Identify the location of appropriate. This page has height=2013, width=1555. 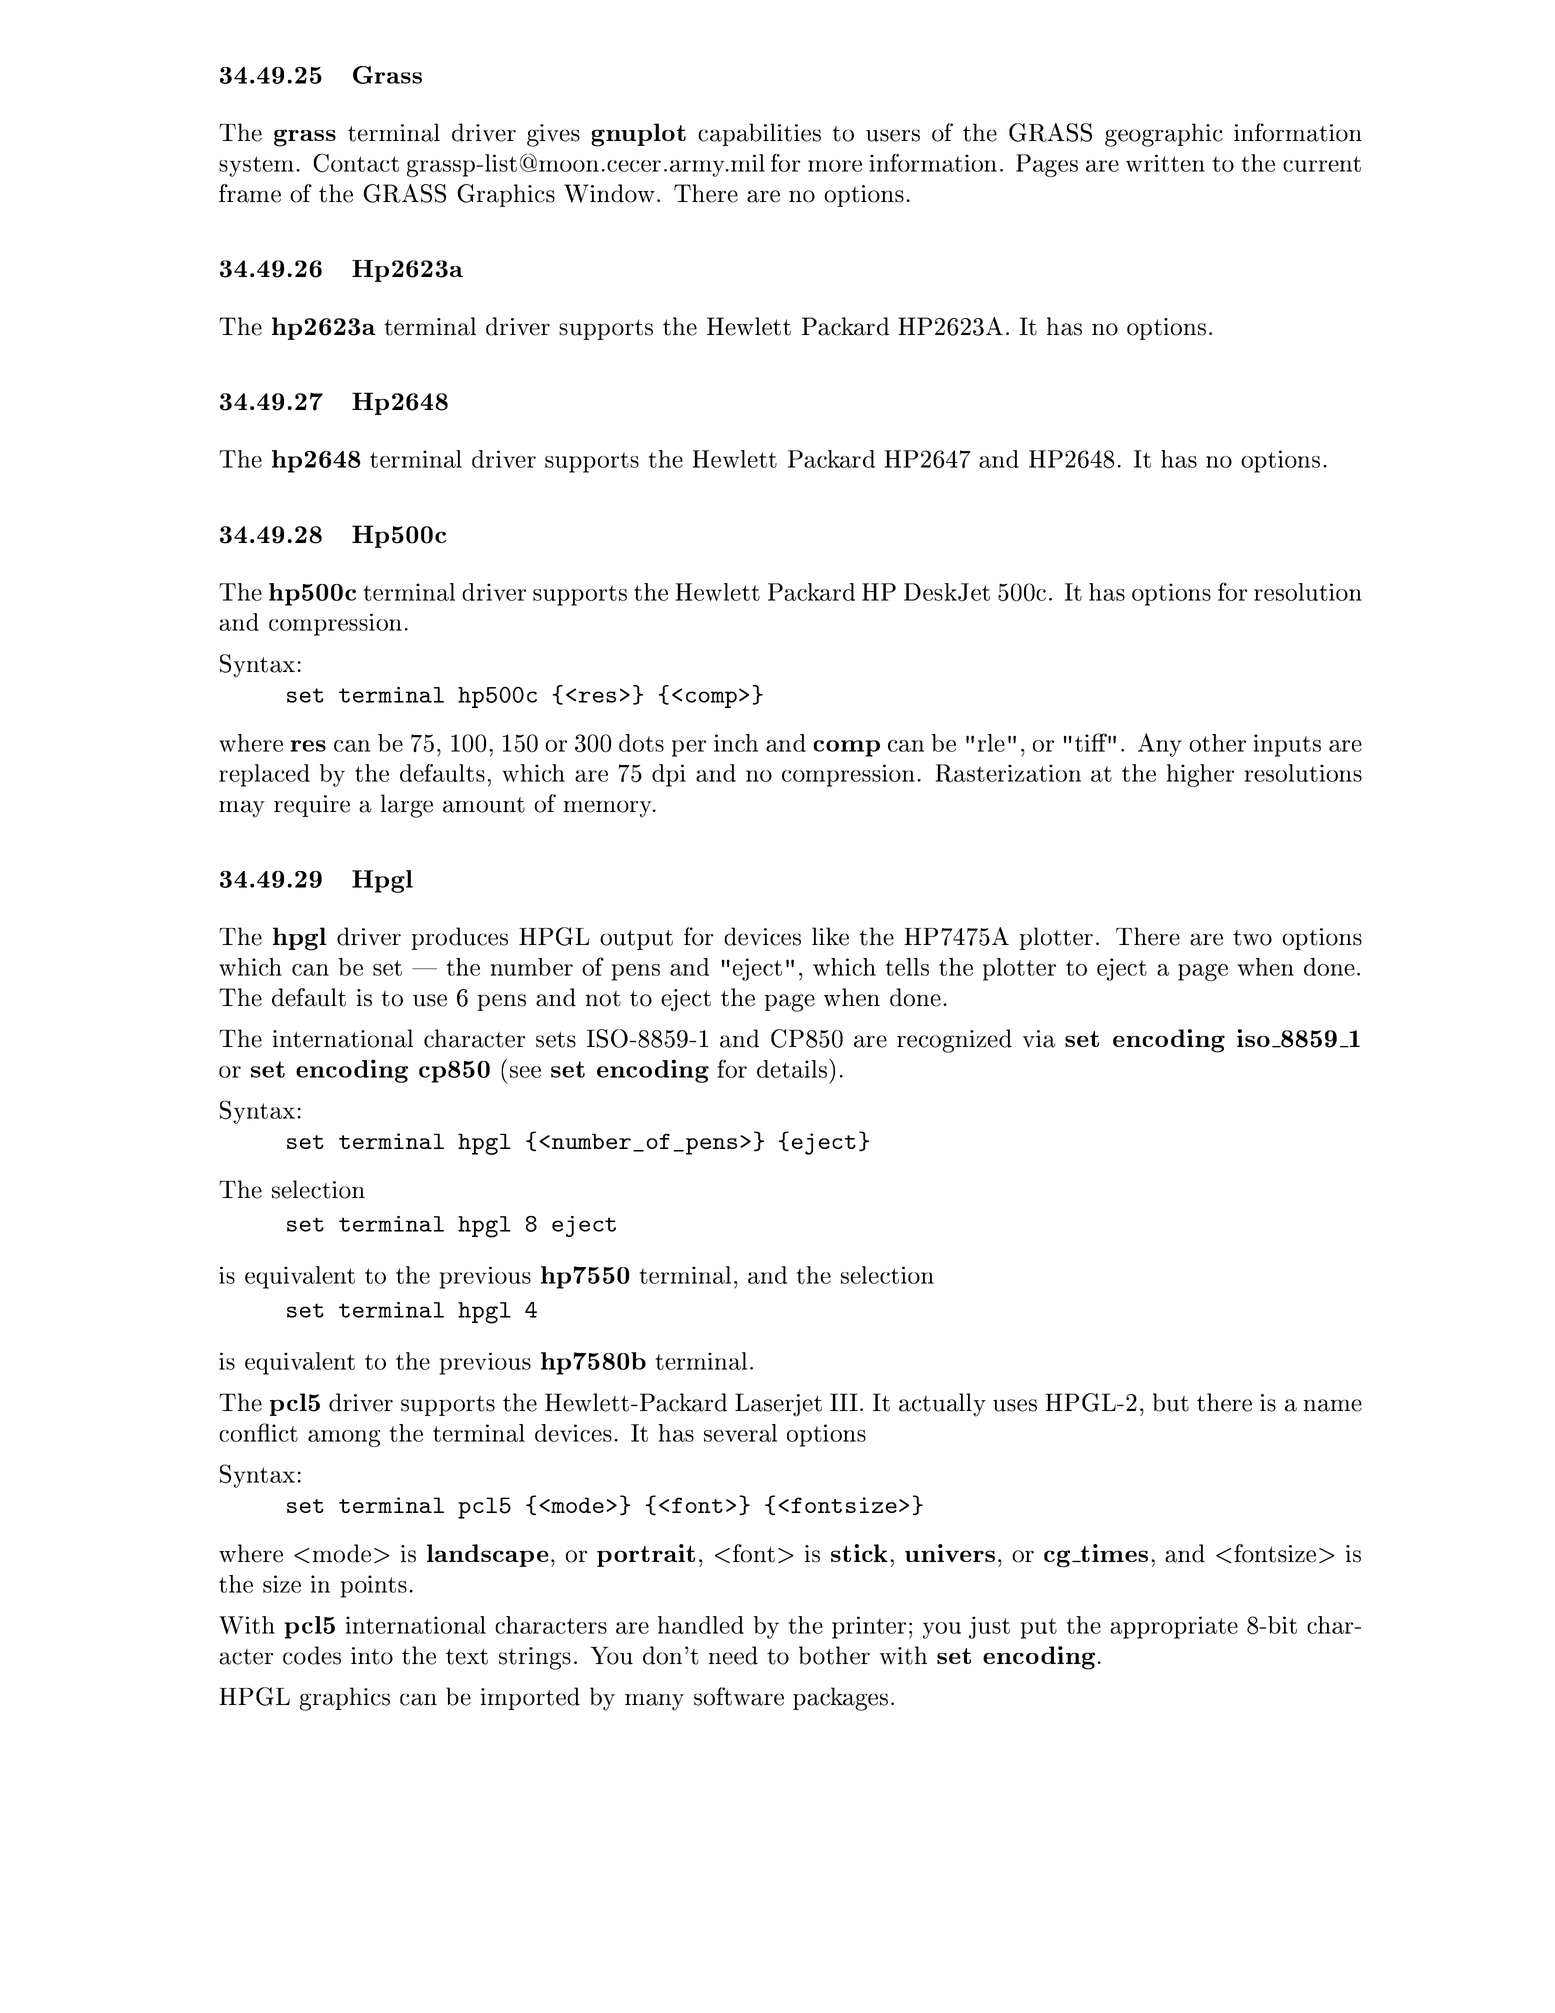
(1174, 1627).
